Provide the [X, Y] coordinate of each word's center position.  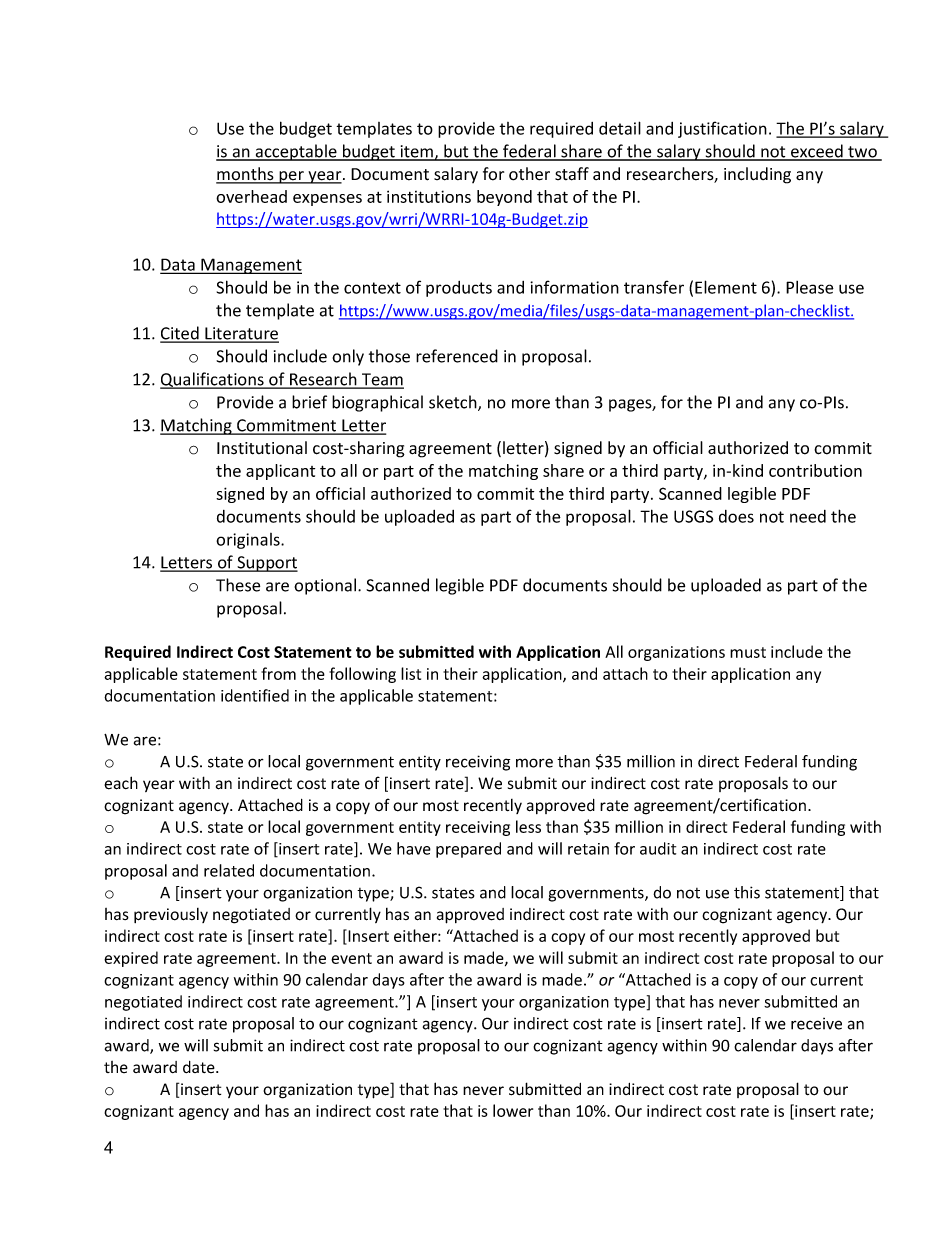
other [529, 174]
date [200, 1067]
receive [816, 1024]
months [246, 175]
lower [513, 1110]
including [757, 175]
